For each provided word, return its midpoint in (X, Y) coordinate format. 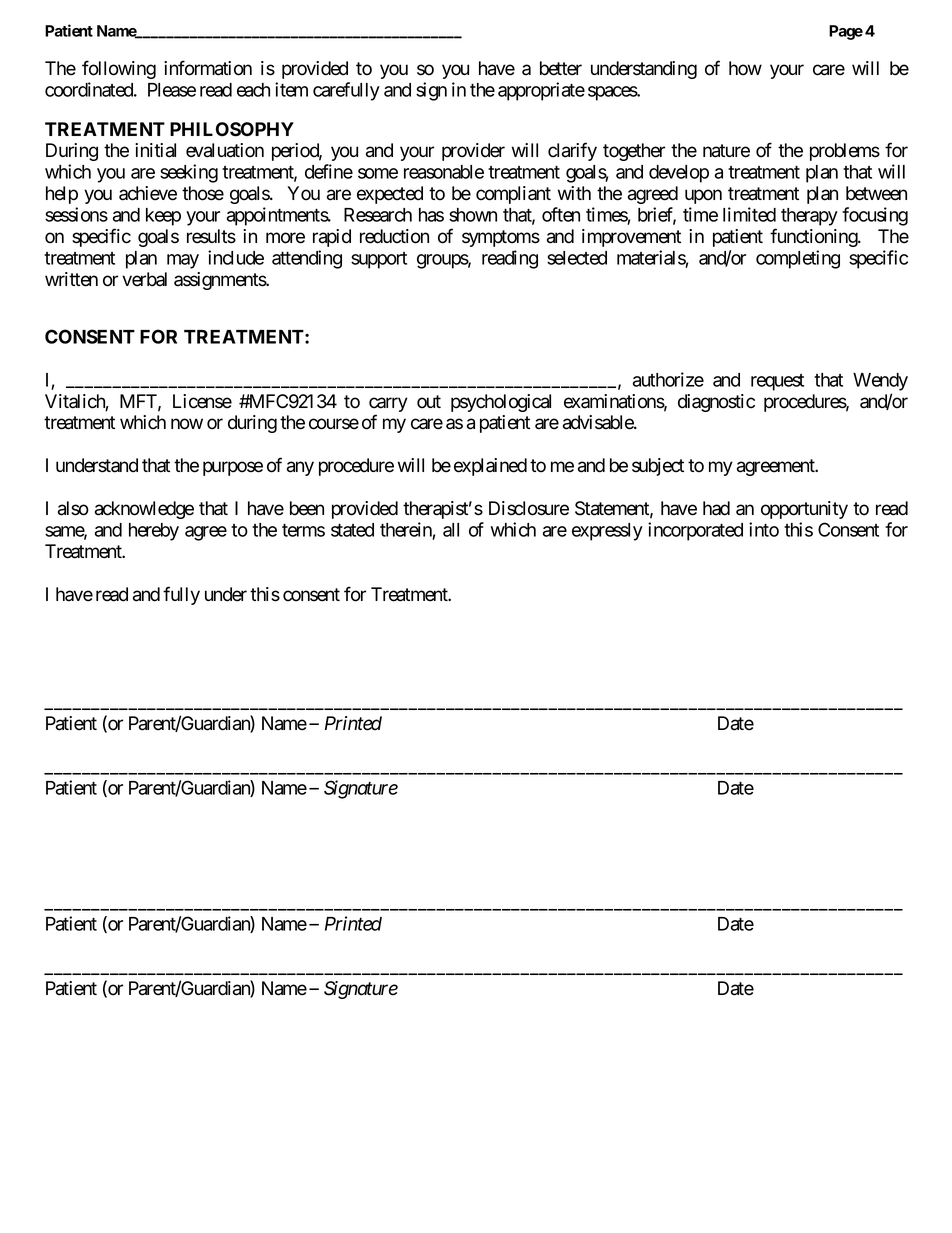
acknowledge (144, 510)
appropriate (541, 91)
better (561, 68)
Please (172, 90)
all (451, 530)
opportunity (804, 510)
